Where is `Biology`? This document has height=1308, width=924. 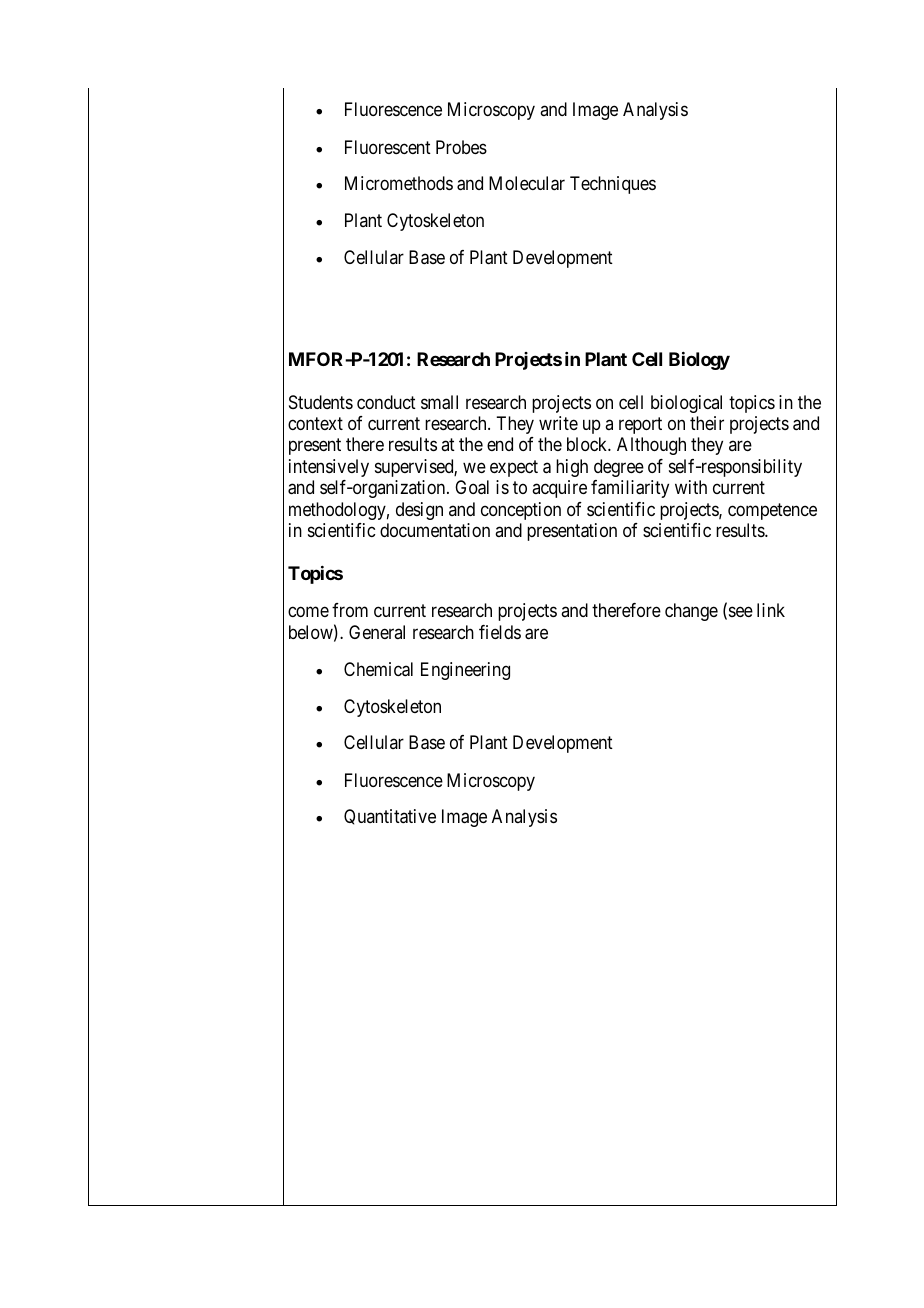 Biology is located at coordinates (699, 361).
